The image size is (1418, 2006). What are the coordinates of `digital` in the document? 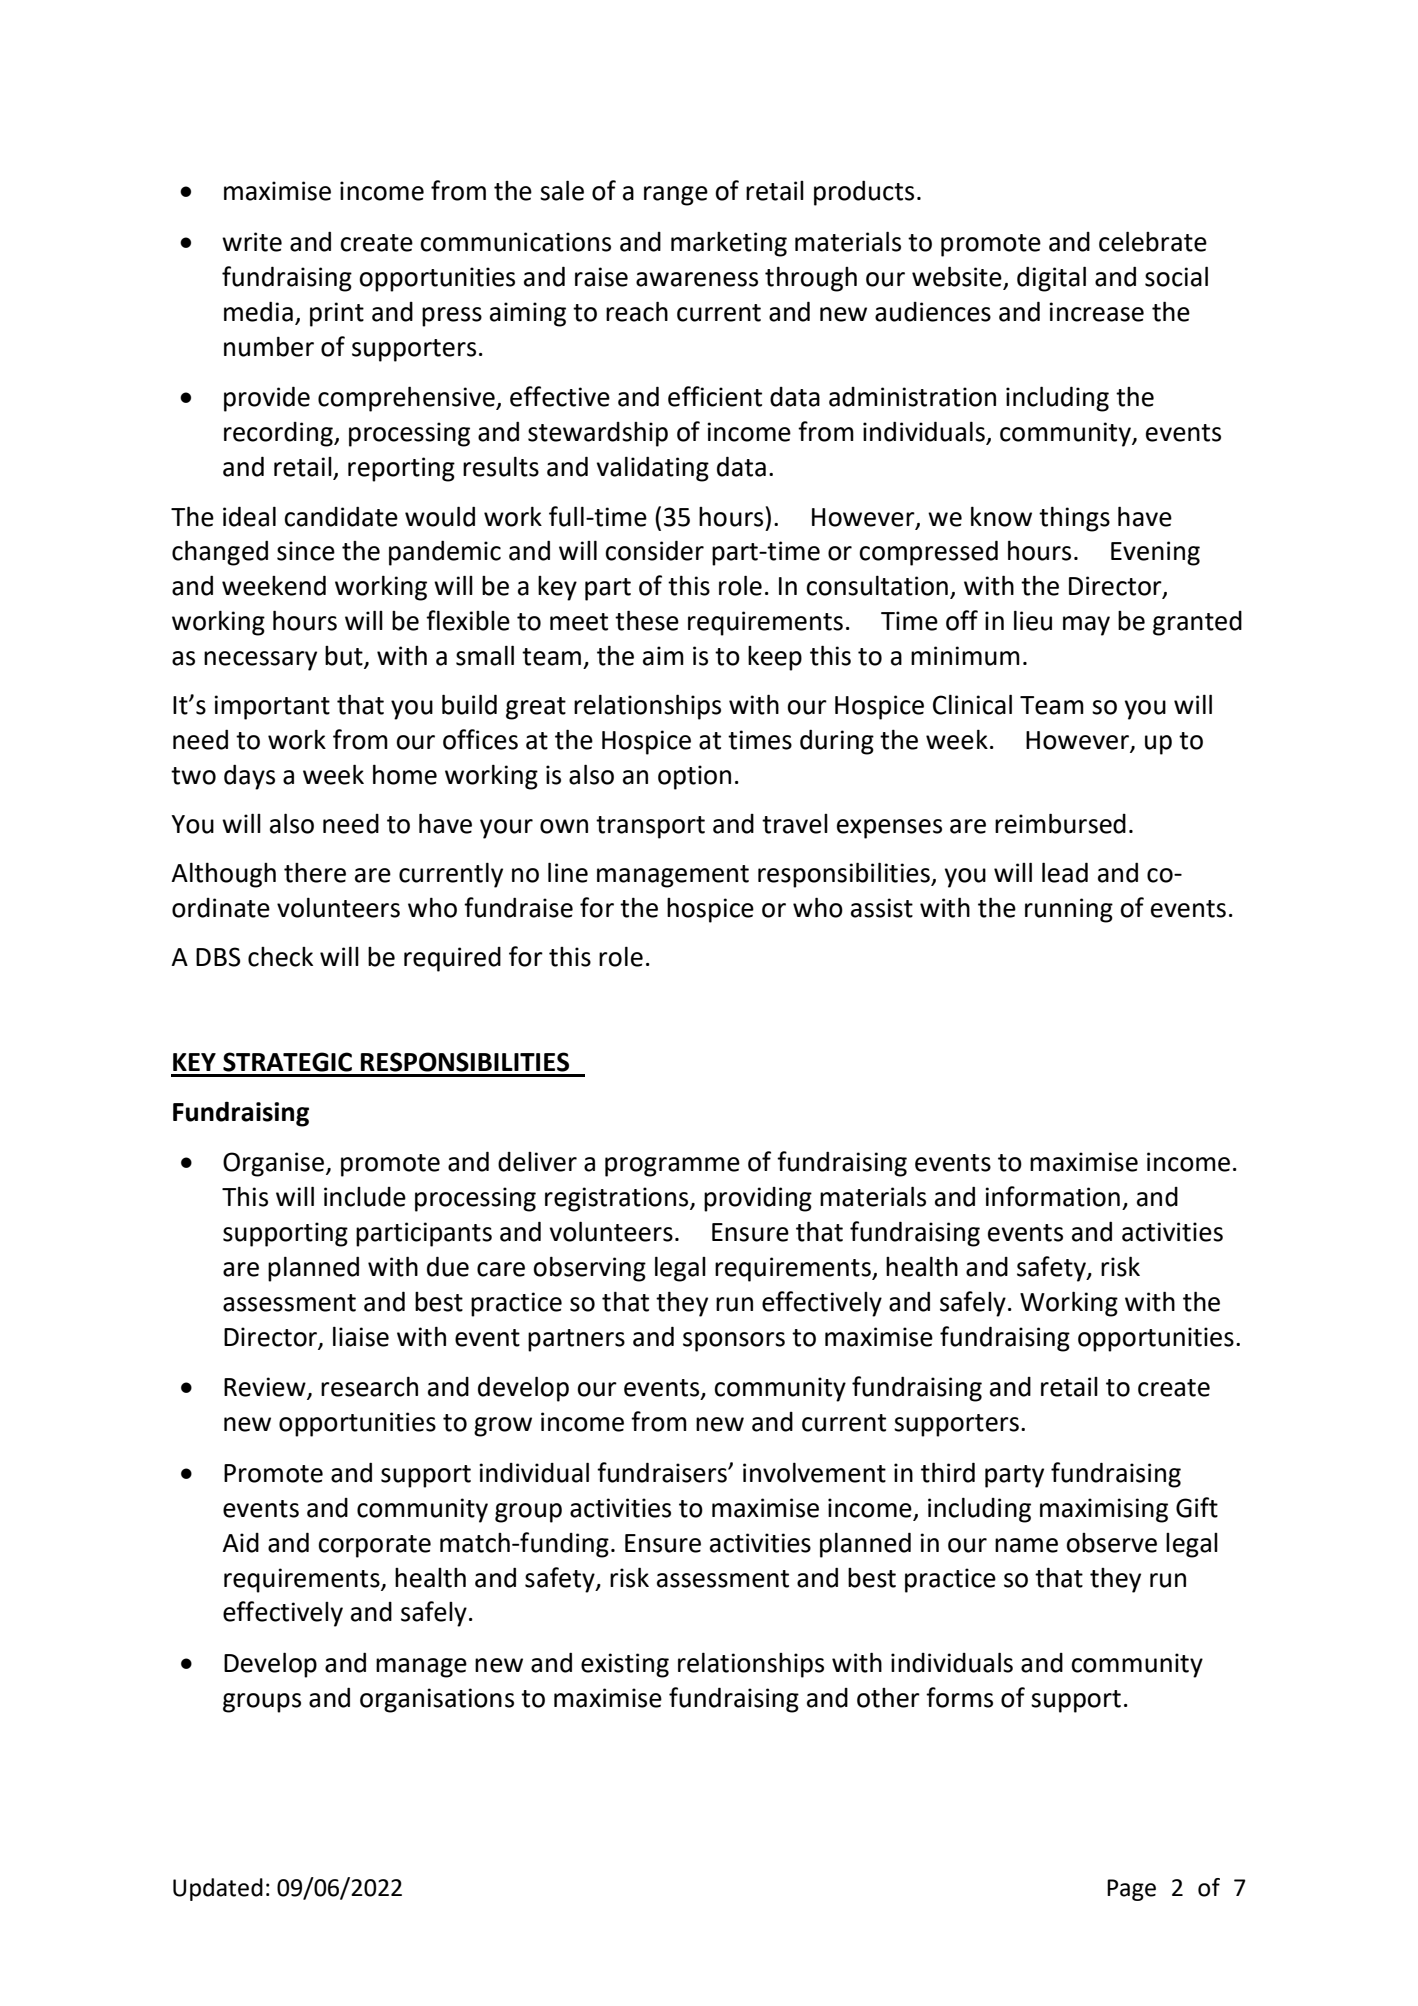 It's located at (1051, 279).
